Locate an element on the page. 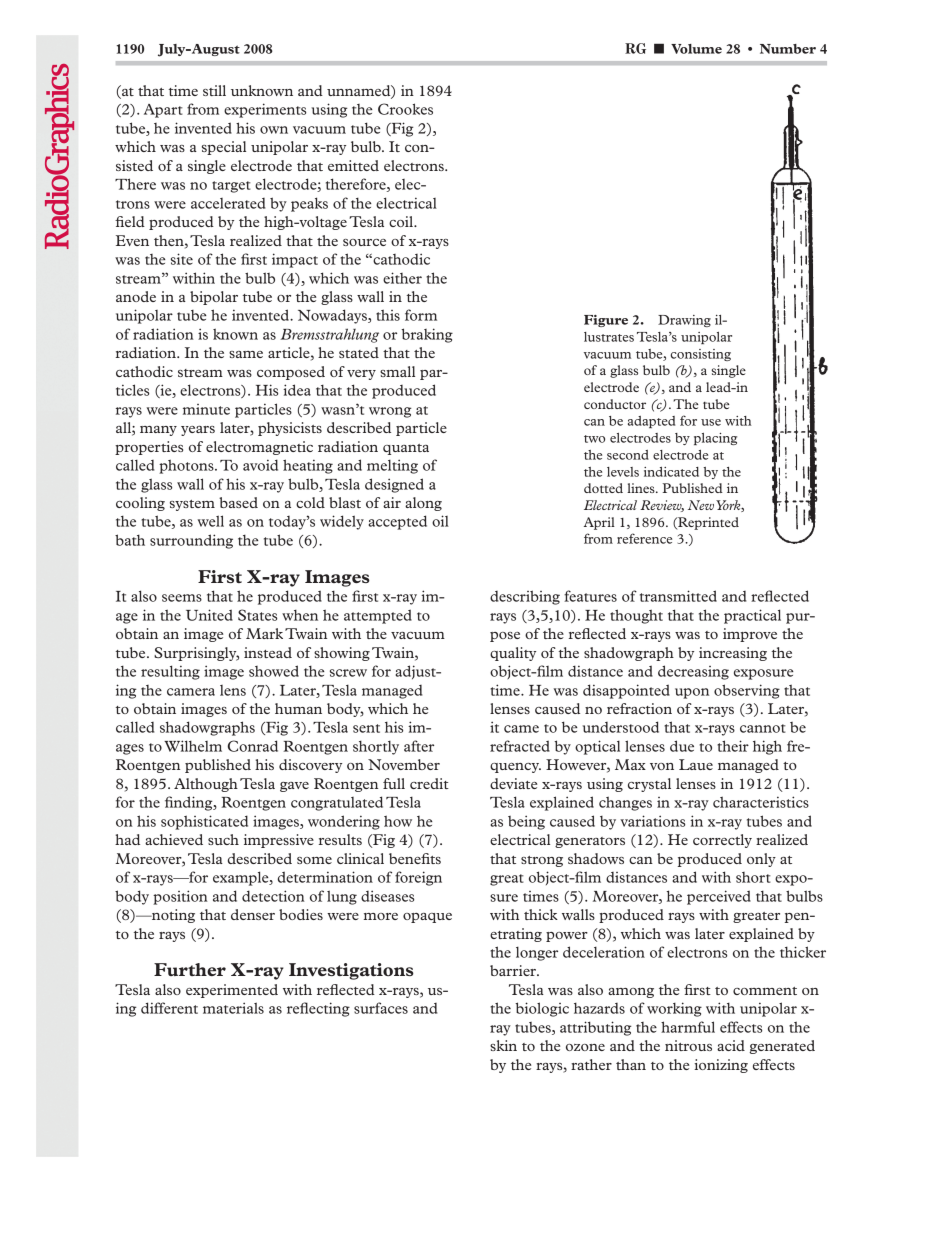 The height and width of the image is (1247, 952). surrounding is located at coordinates (191, 541).
